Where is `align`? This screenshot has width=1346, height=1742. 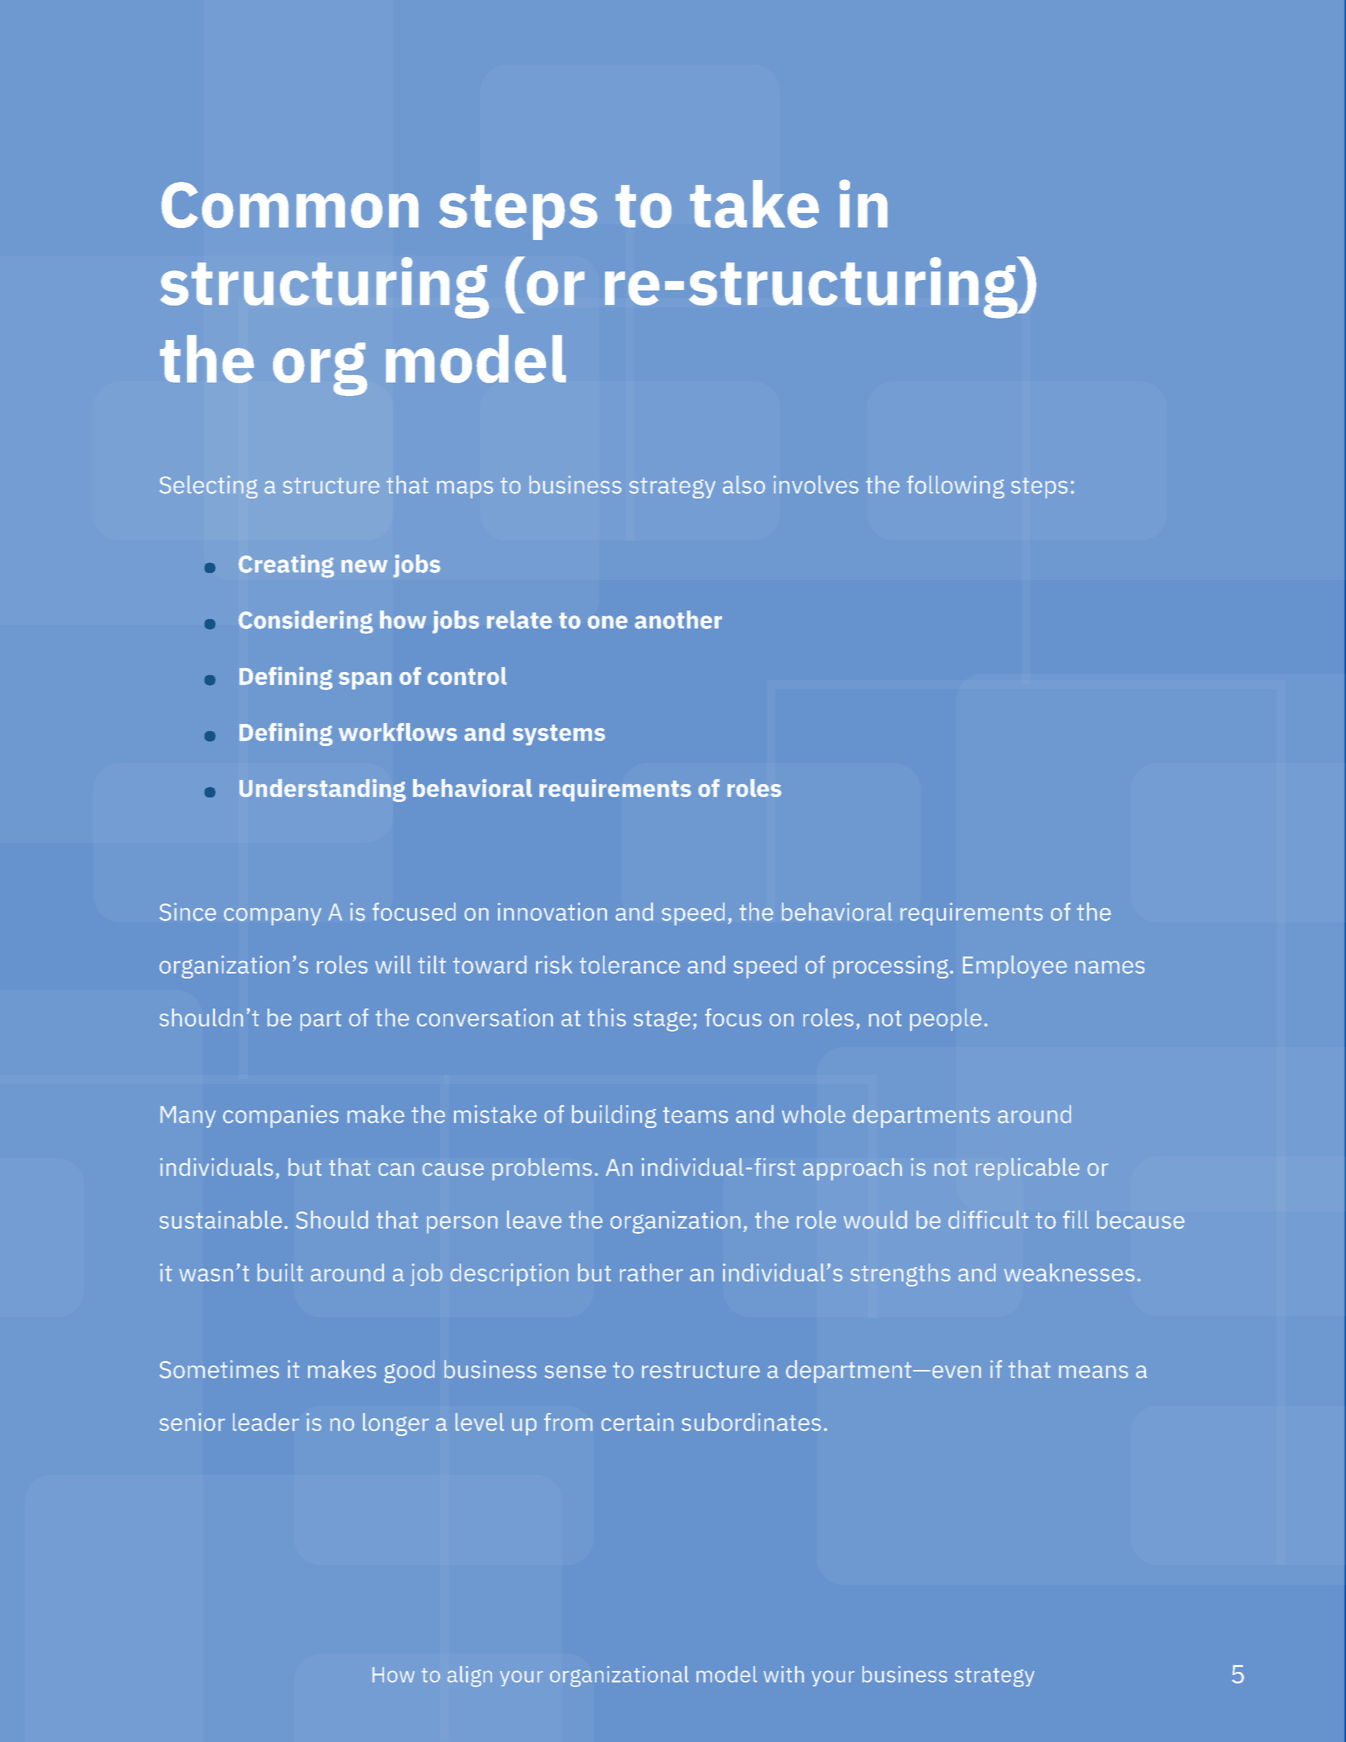 align is located at coordinates (469, 1676).
